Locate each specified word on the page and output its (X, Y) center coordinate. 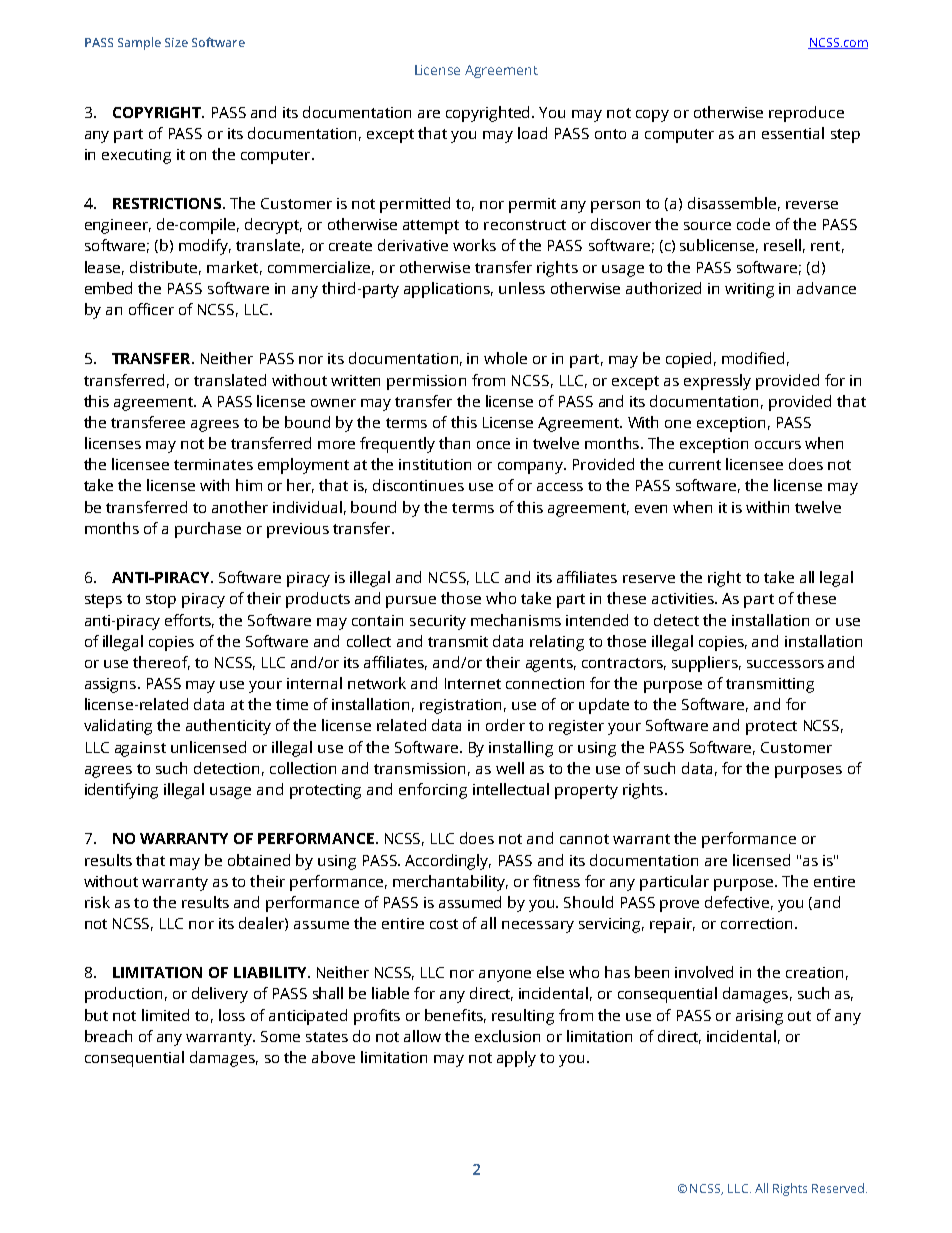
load (532, 133)
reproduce (806, 114)
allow (422, 1036)
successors (785, 664)
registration (460, 706)
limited (165, 1015)
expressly (717, 382)
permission (426, 382)
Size (176, 42)
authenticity (228, 727)
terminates (213, 464)
